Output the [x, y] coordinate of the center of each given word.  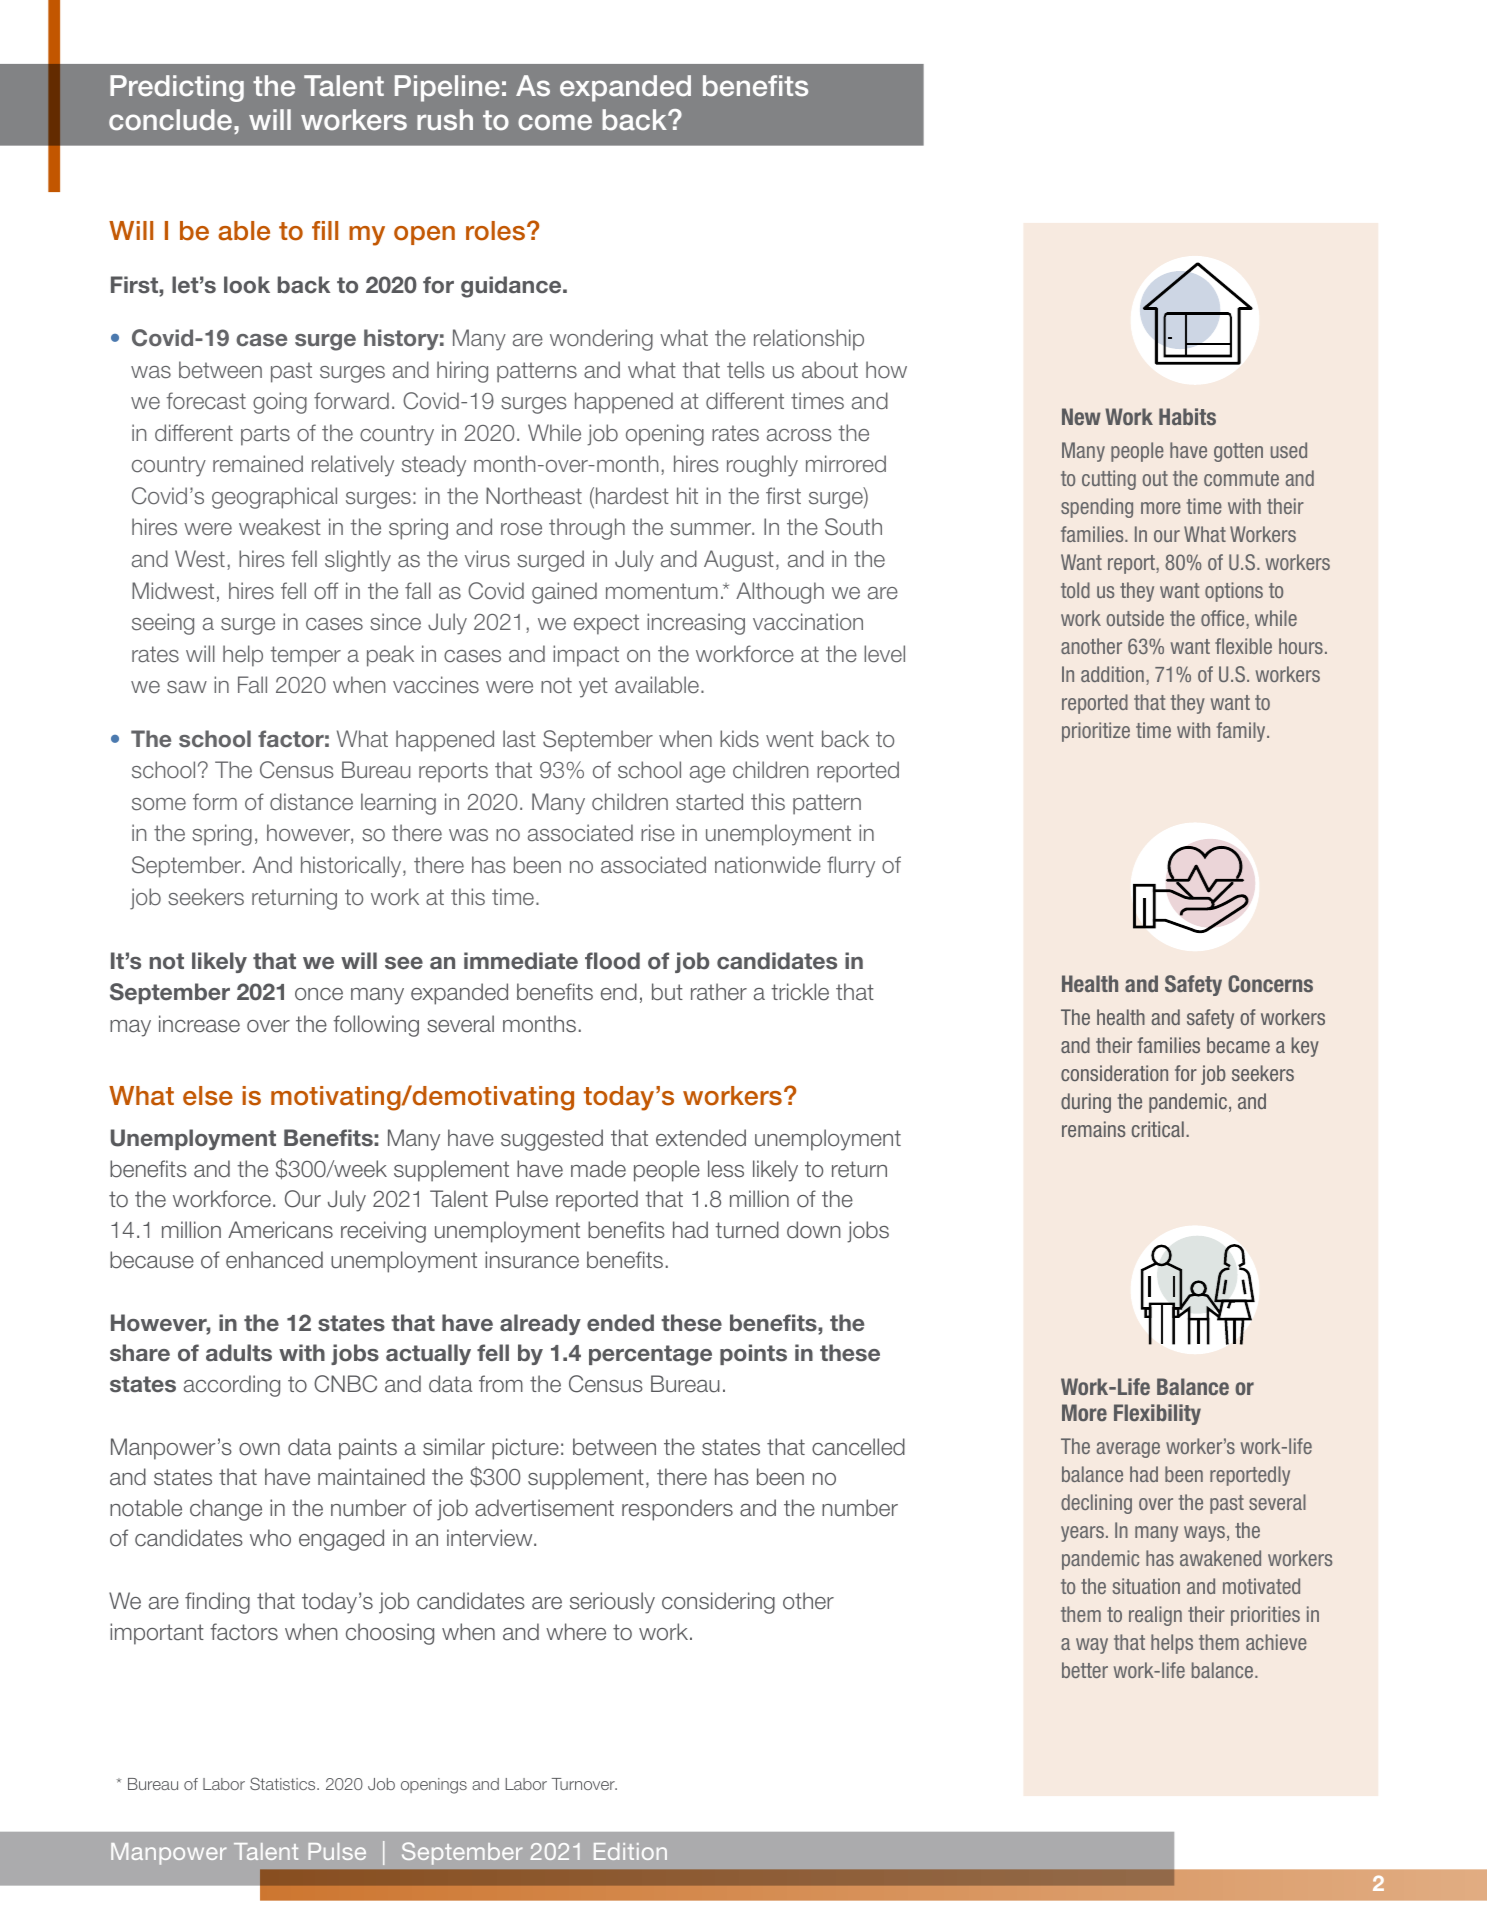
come [555, 122]
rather [719, 992]
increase [199, 1024]
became [1238, 1045]
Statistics [284, 1783]
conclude [170, 119]
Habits [1187, 416]
